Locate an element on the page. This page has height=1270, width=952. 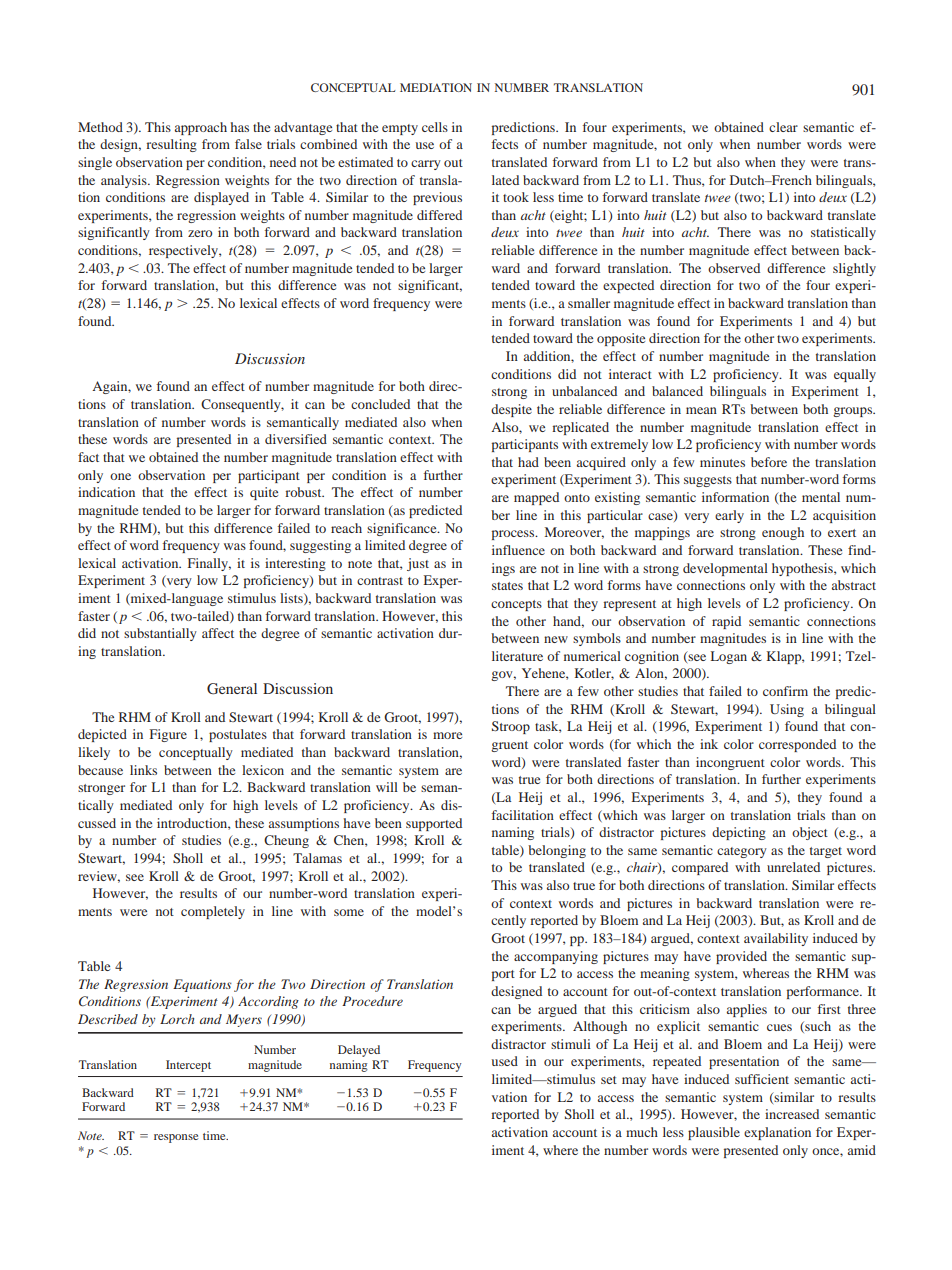
groups is located at coordinates (854, 412).
